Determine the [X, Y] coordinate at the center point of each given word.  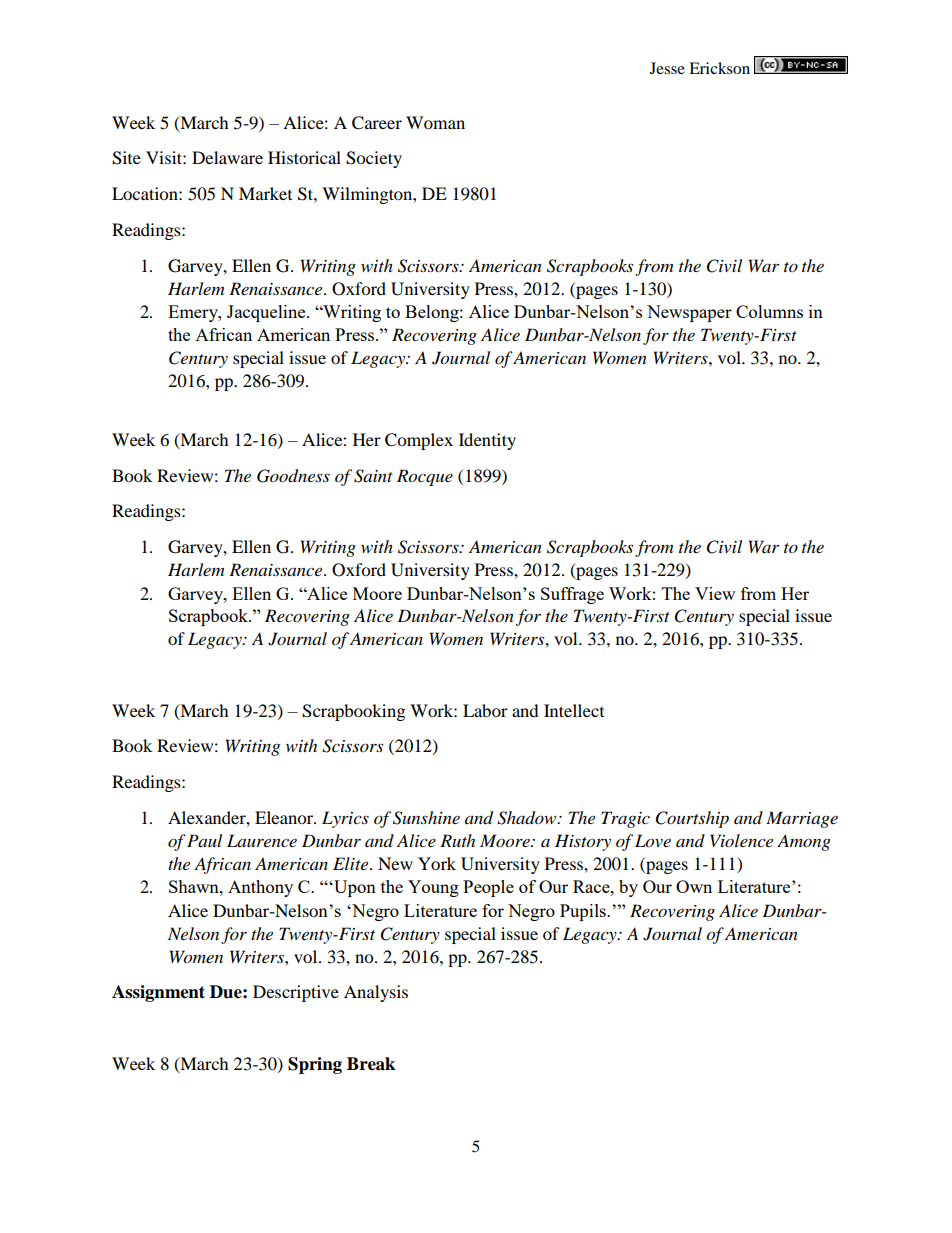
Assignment [158, 993]
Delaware [227, 157]
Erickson [719, 68]
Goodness [293, 476]
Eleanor [285, 817]
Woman [435, 122]
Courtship [692, 819]
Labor [485, 710]
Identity [487, 441]
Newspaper [689, 313]
